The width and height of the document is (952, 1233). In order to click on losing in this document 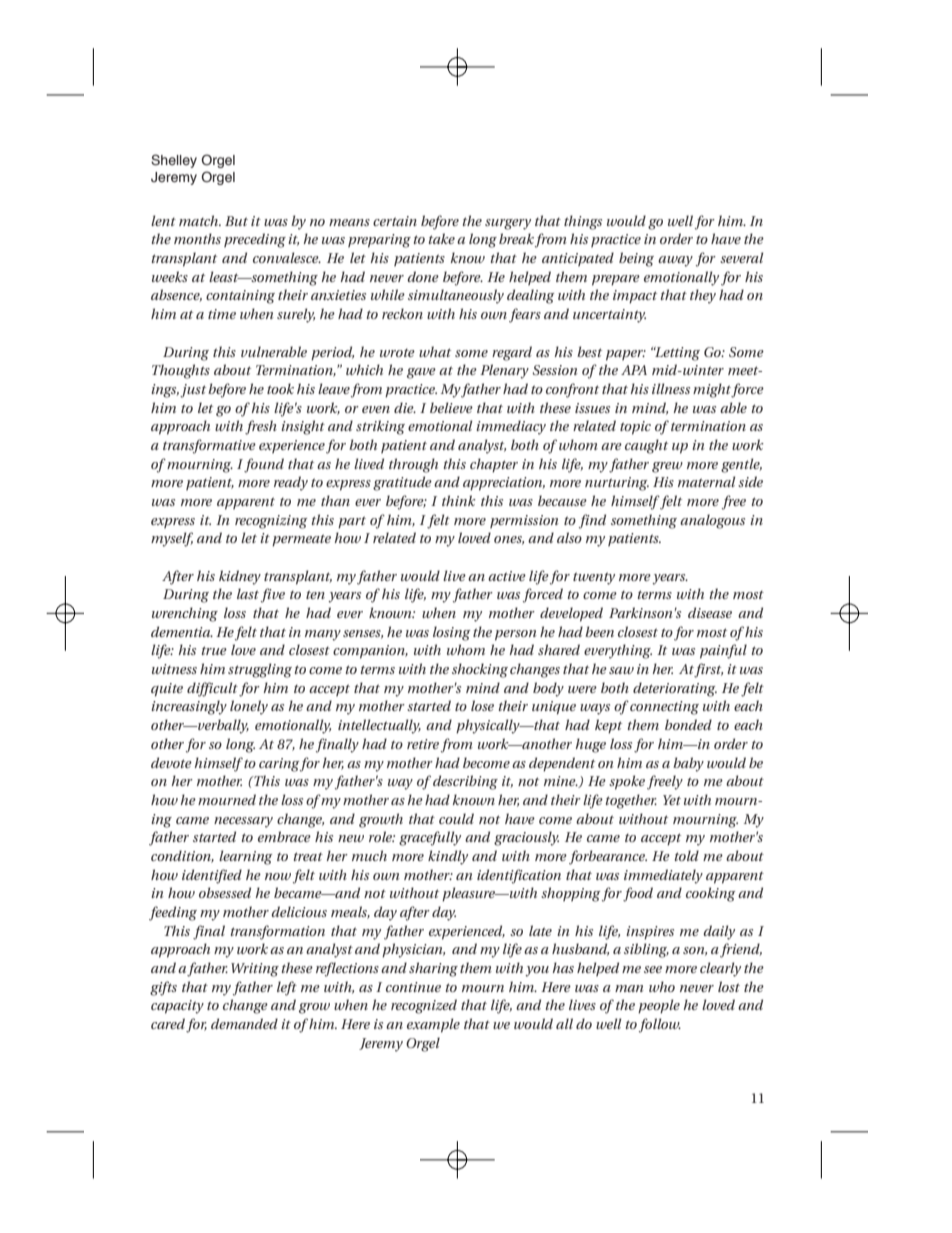, I will do `click(451, 633)`.
